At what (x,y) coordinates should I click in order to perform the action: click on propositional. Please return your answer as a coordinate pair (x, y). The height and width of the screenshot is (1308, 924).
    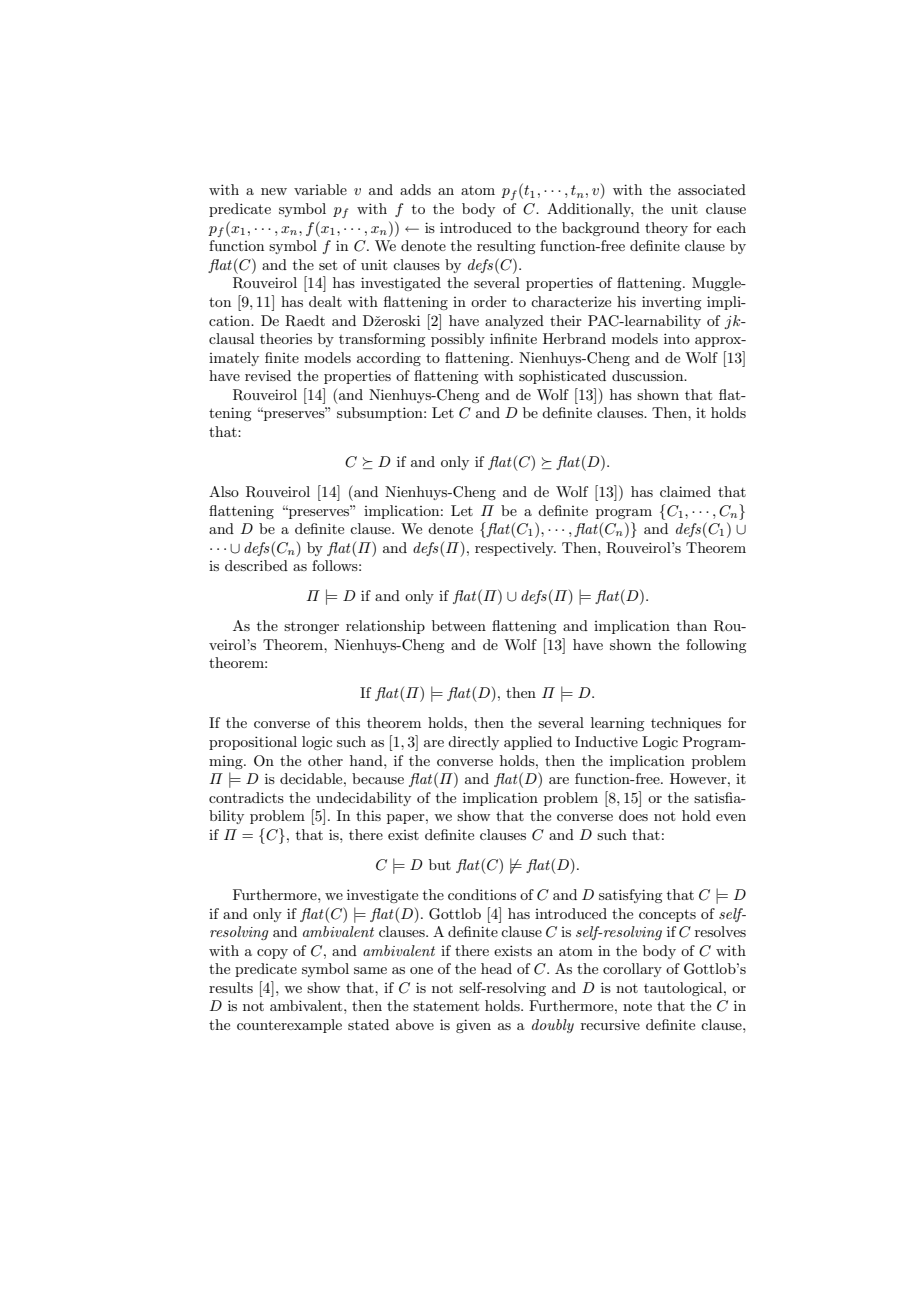
    Looking at the image, I should click on (253, 743).
